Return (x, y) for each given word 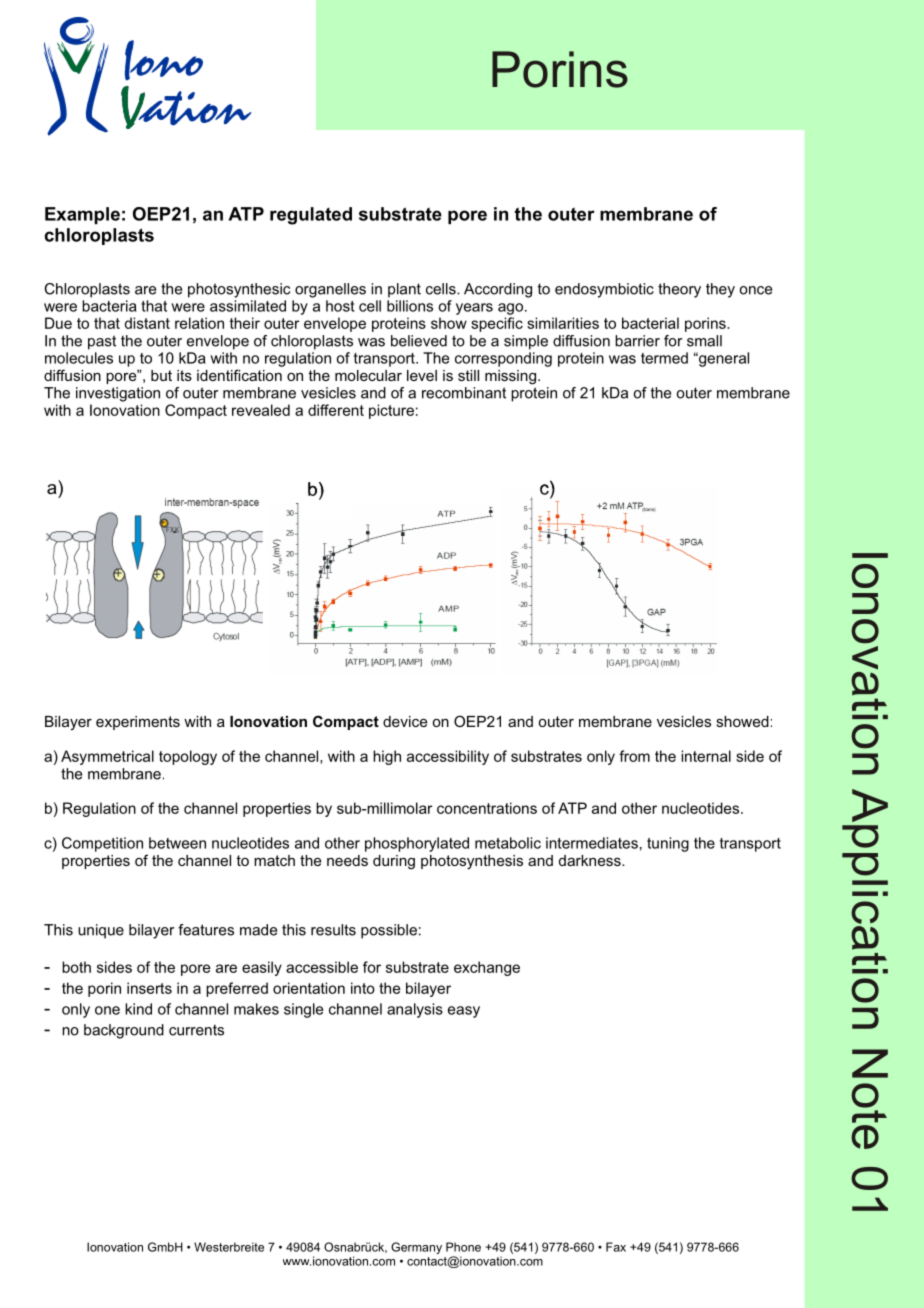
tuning (668, 844)
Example (82, 215)
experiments (138, 723)
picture (391, 411)
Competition (102, 844)
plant (404, 290)
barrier (637, 341)
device (405, 721)
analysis (415, 1010)
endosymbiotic (604, 290)
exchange (487, 968)
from (634, 756)
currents (196, 1030)
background (124, 1031)
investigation (118, 394)
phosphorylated (417, 844)
